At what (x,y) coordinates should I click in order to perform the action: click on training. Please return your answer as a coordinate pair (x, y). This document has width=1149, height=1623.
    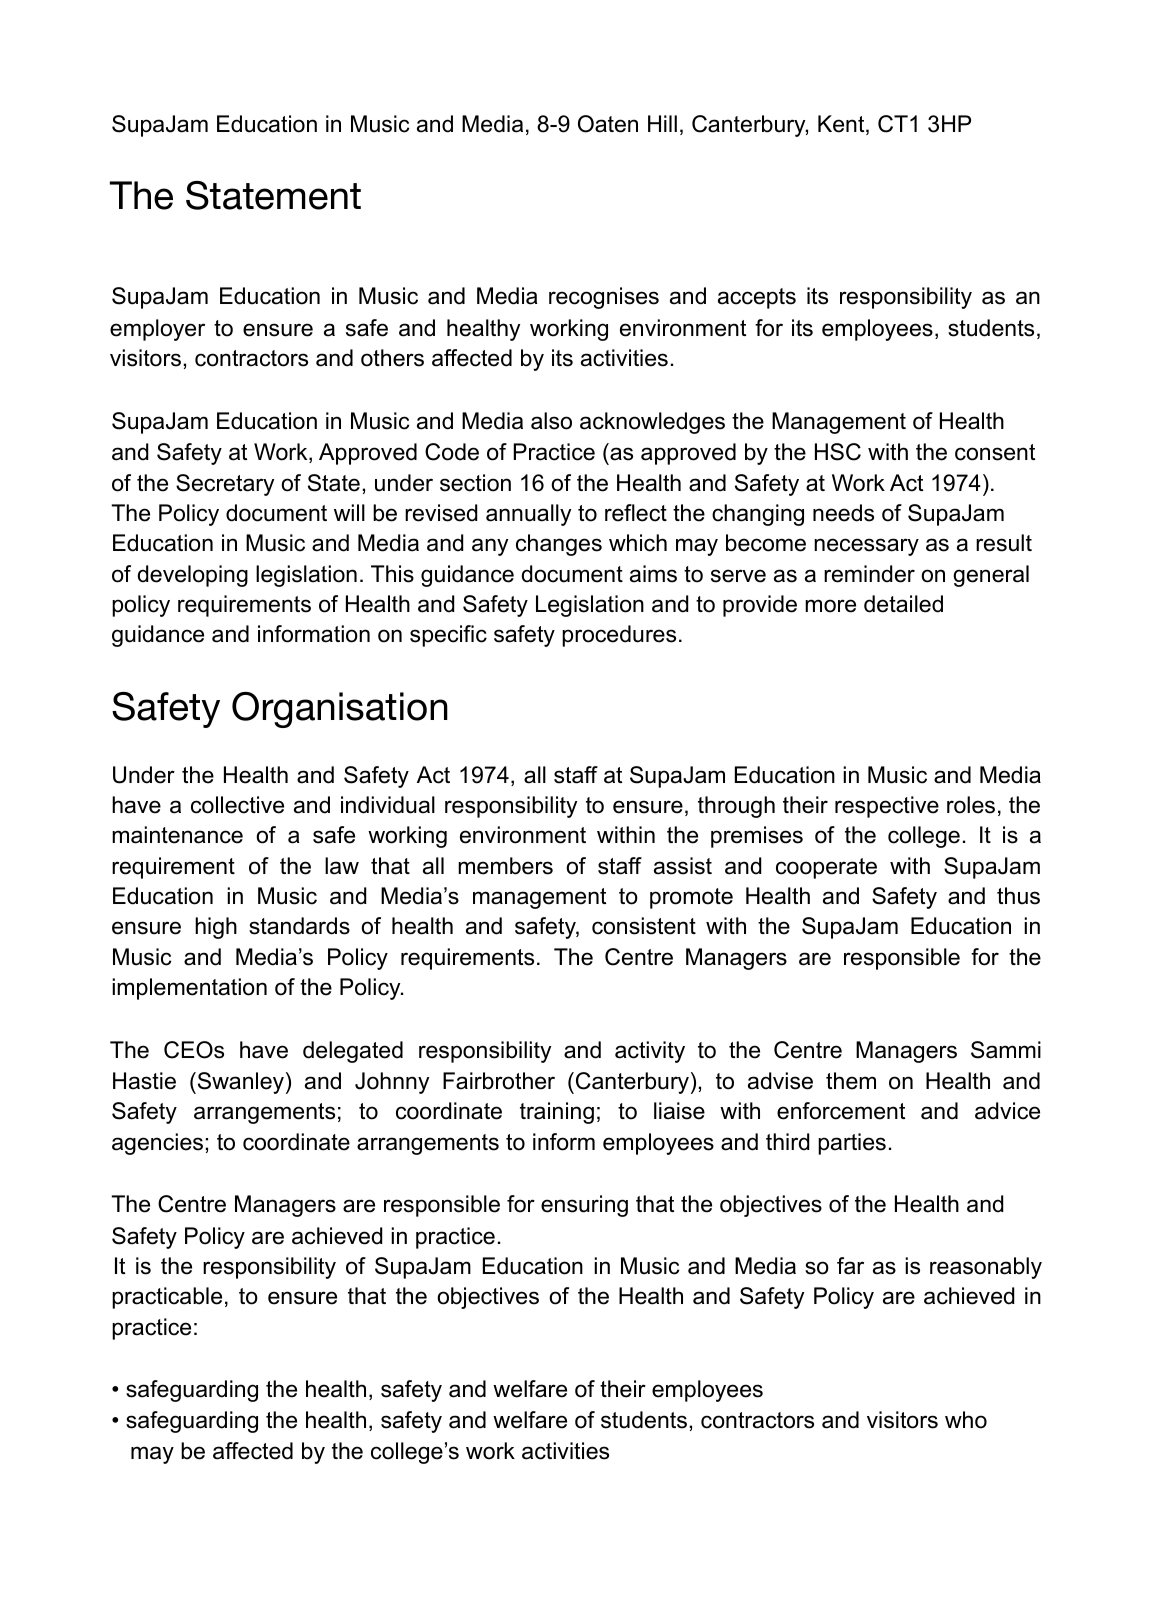
    Looking at the image, I should click on (557, 1113).
